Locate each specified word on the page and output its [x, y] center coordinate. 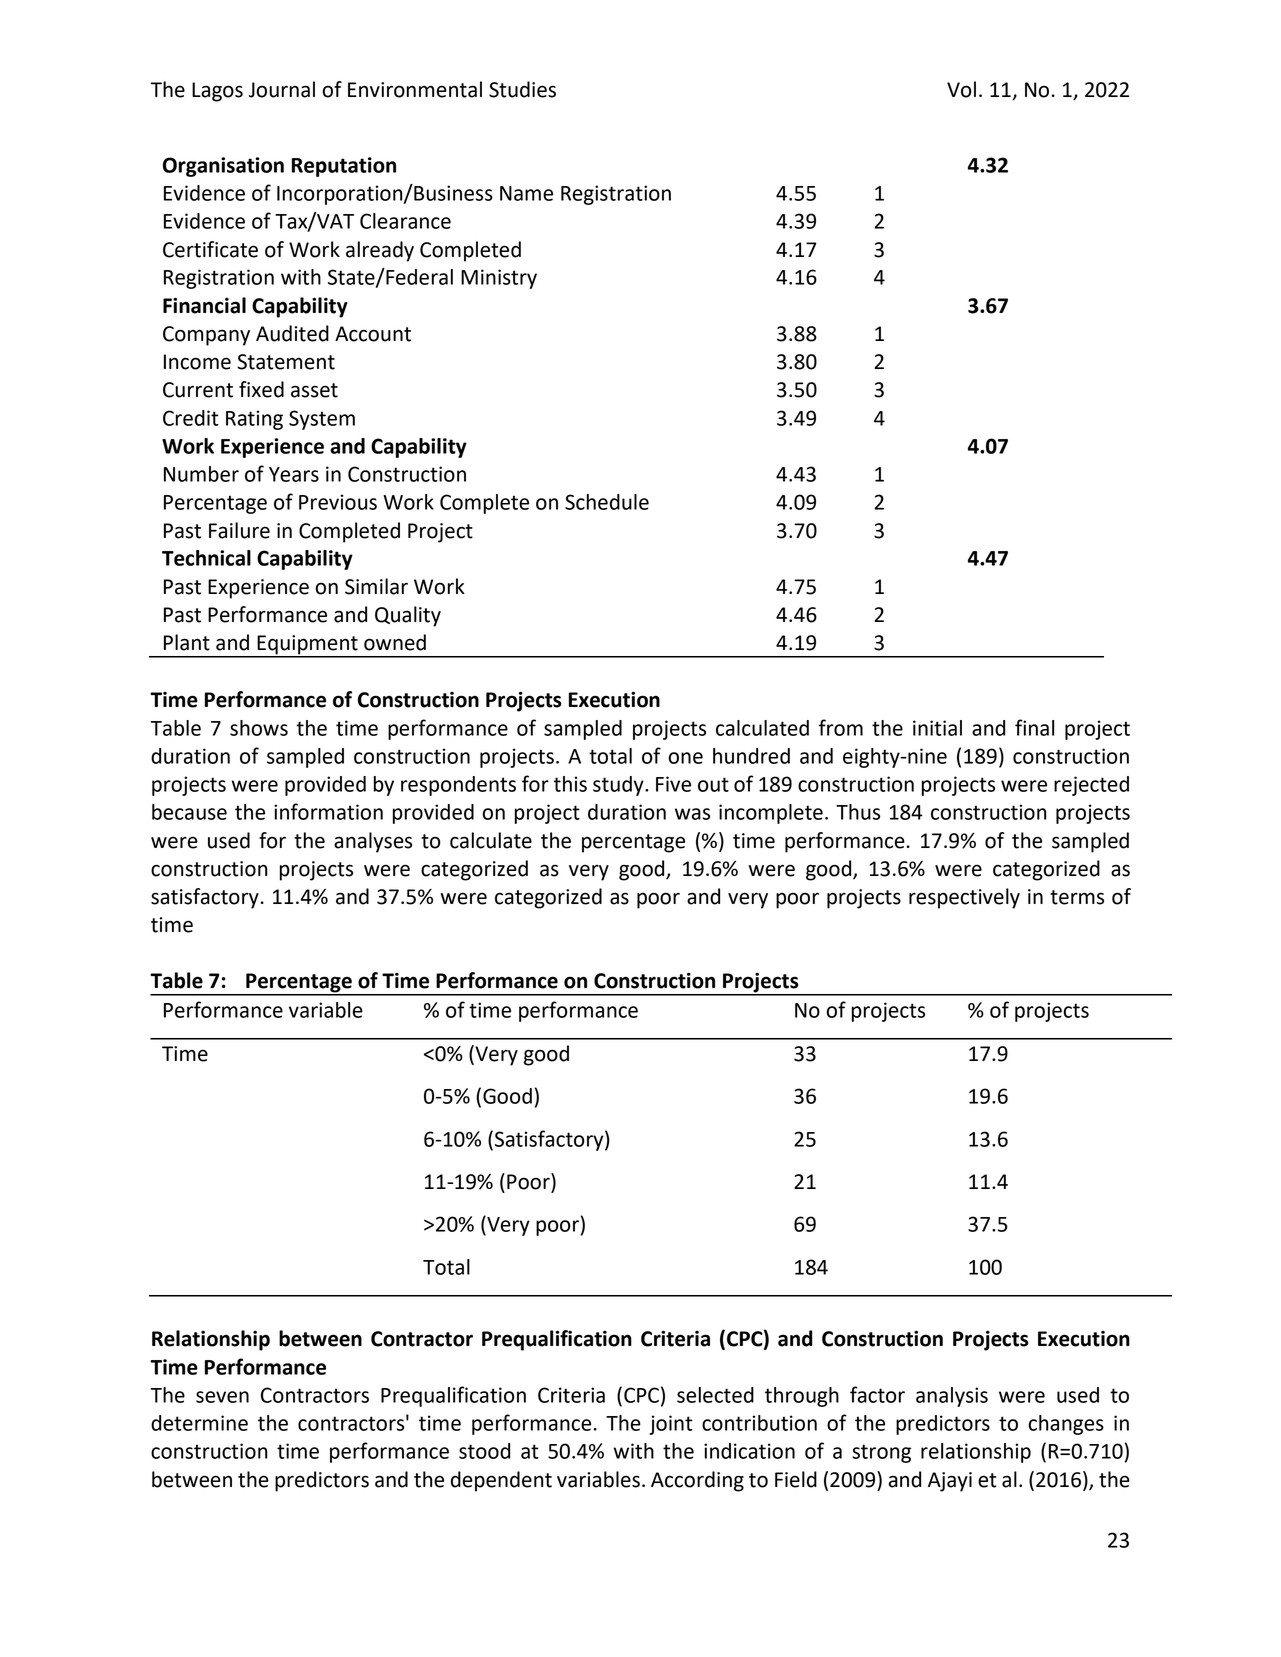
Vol [961, 89]
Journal [282, 89]
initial [937, 728]
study [619, 786]
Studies [522, 89]
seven [222, 1397]
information [328, 811]
